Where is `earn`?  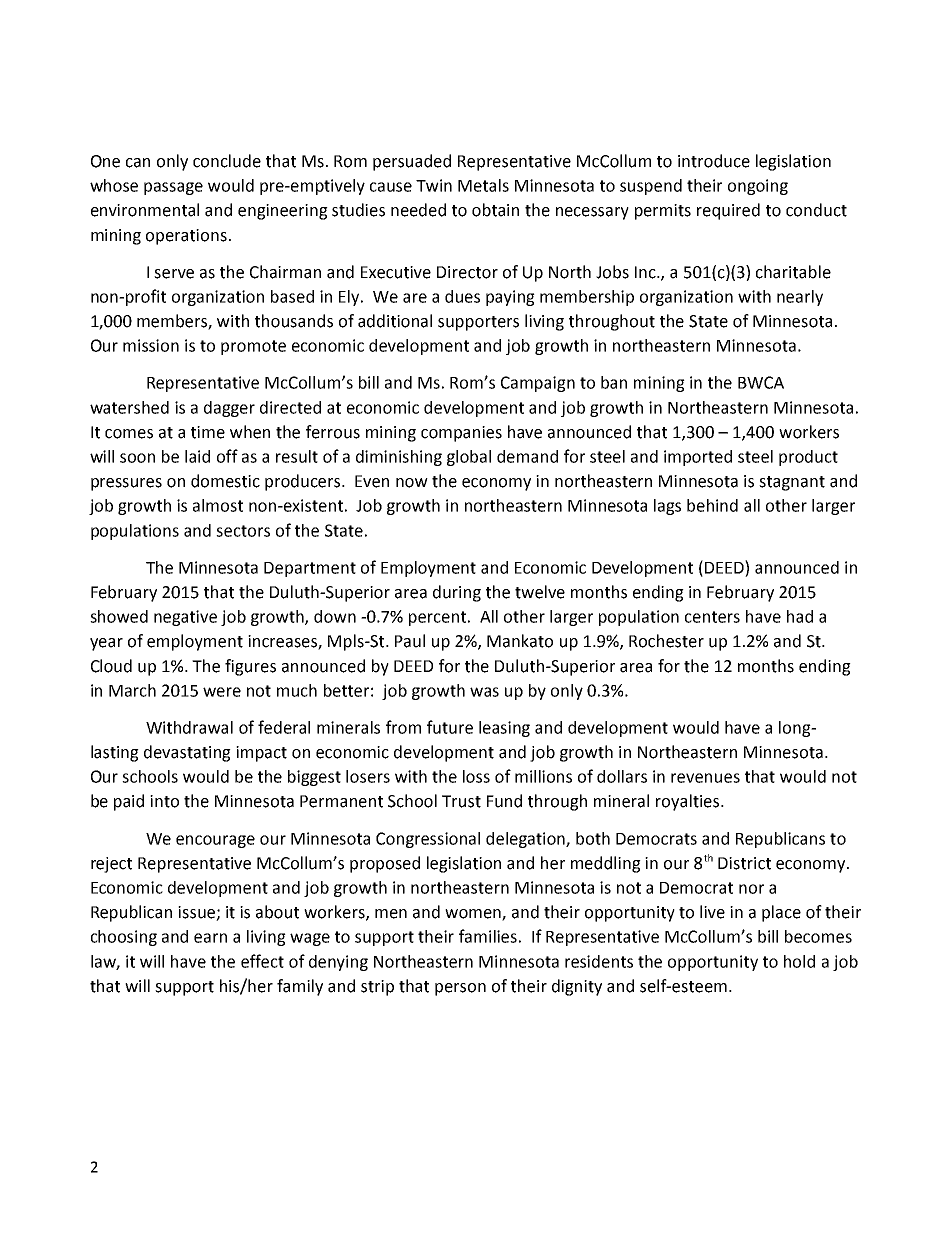
earn is located at coordinates (210, 938).
